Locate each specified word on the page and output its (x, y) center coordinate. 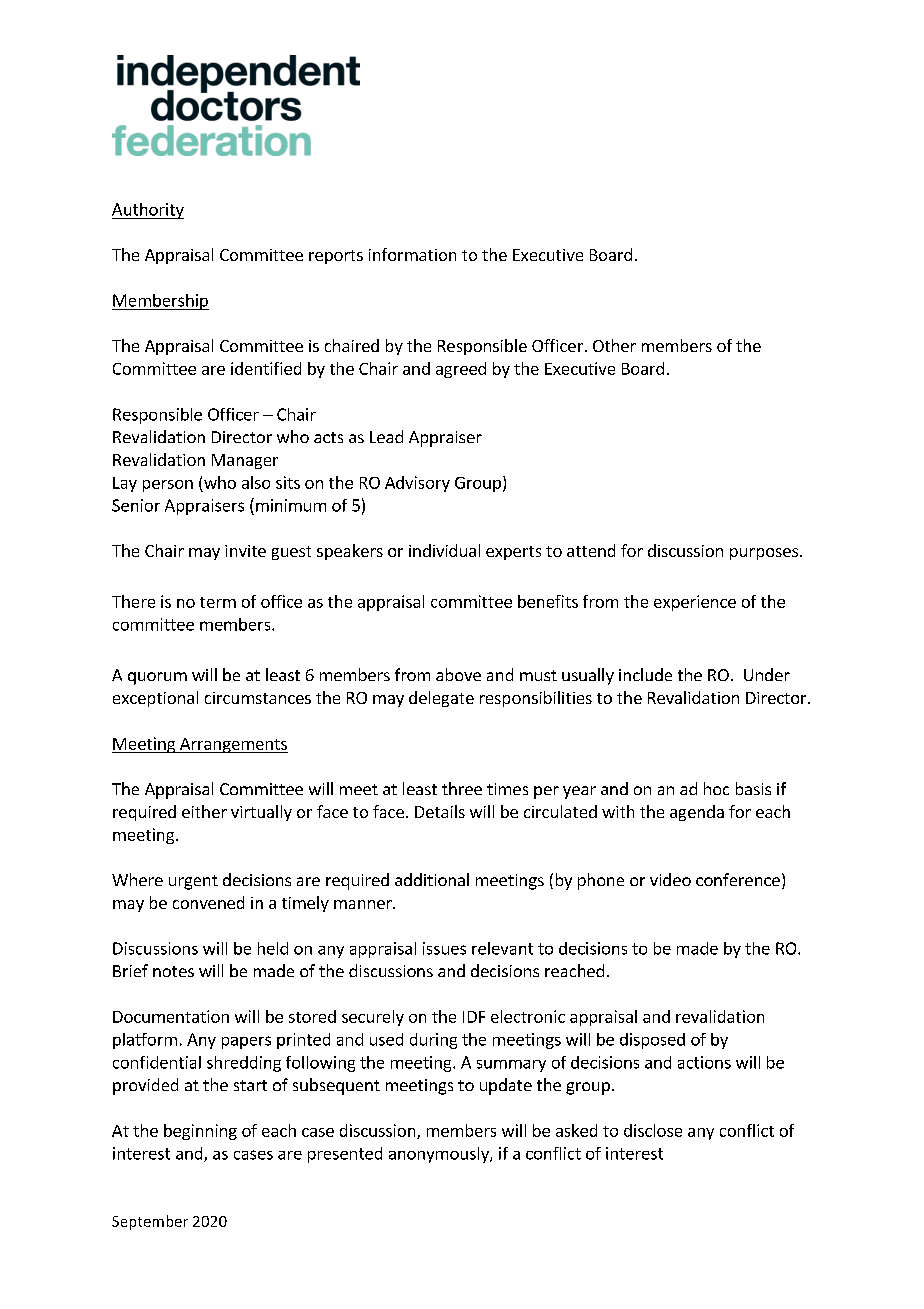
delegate (441, 699)
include (645, 674)
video (670, 879)
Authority (148, 211)
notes (173, 971)
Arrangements (233, 745)
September (150, 1222)
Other (614, 345)
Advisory (417, 484)
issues (444, 948)
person (168, 486)
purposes (765, 554)
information (412, 254)
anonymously (440, 1155)
